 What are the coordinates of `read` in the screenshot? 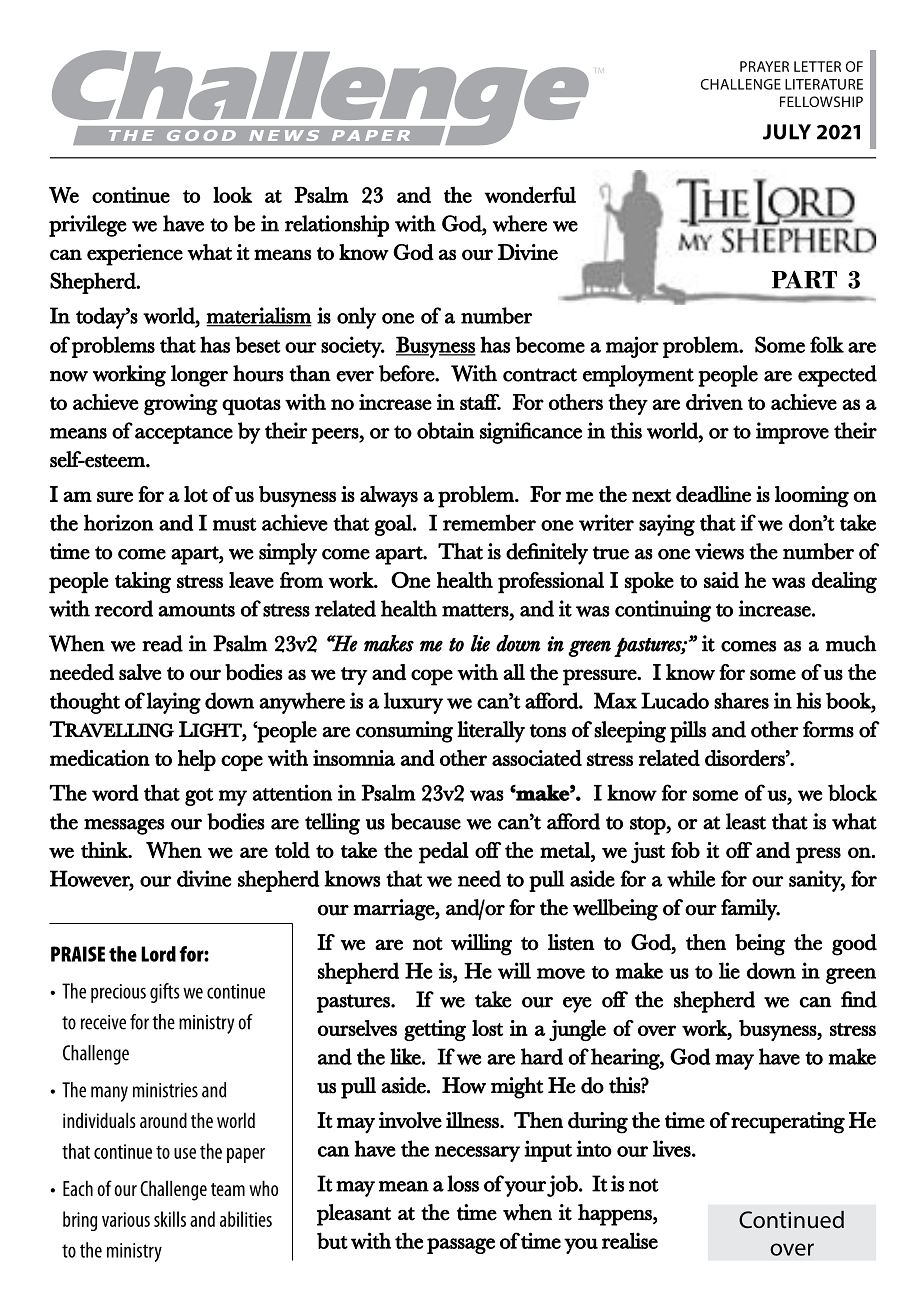 It's located at (162, 643).
